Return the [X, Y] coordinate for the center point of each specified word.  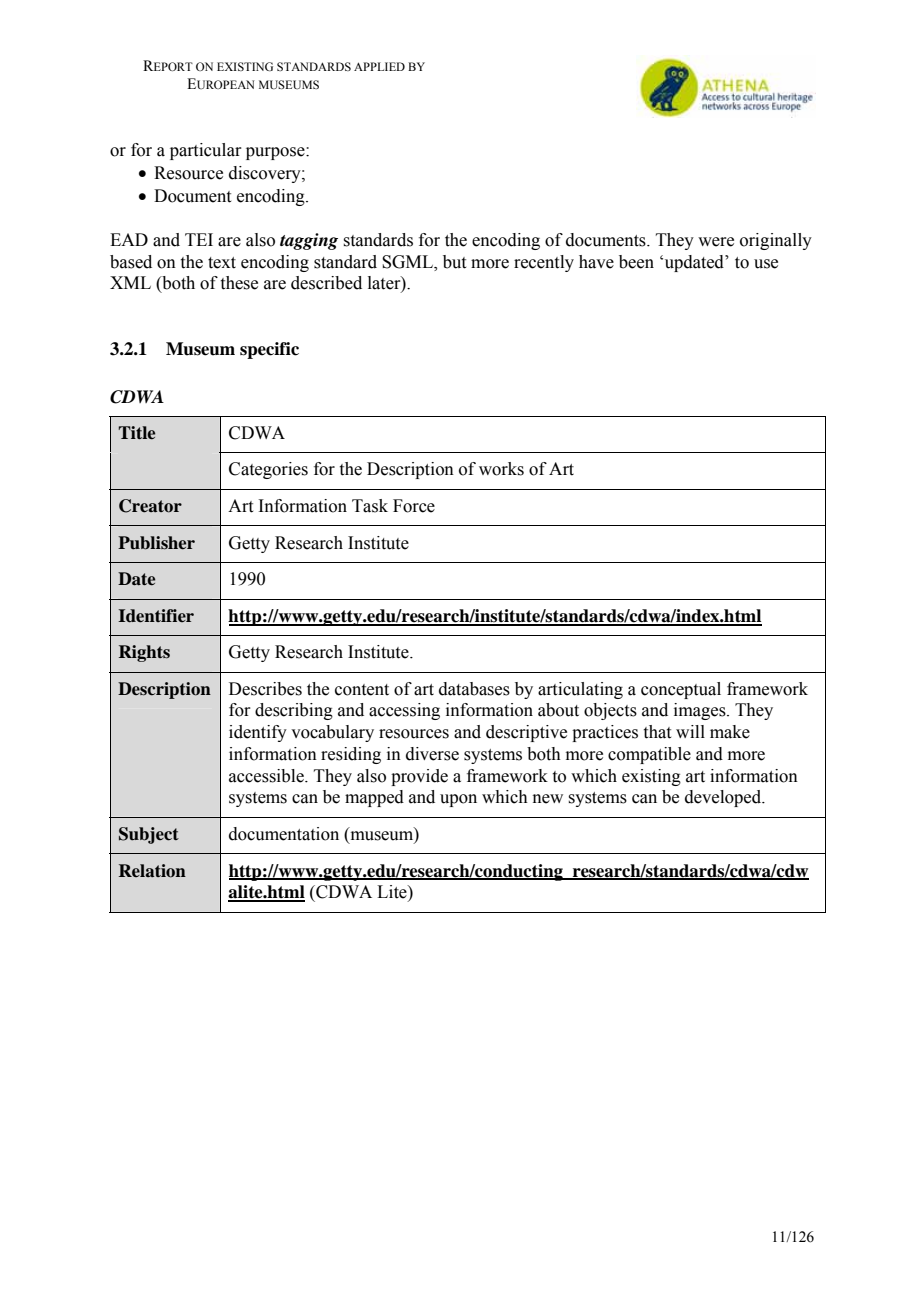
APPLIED [379, 66]
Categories [268, 470]
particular [206, 151]
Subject [149, 835]
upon [458, 800]
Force [414, 506]
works [501, 469]
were [716, 242]
